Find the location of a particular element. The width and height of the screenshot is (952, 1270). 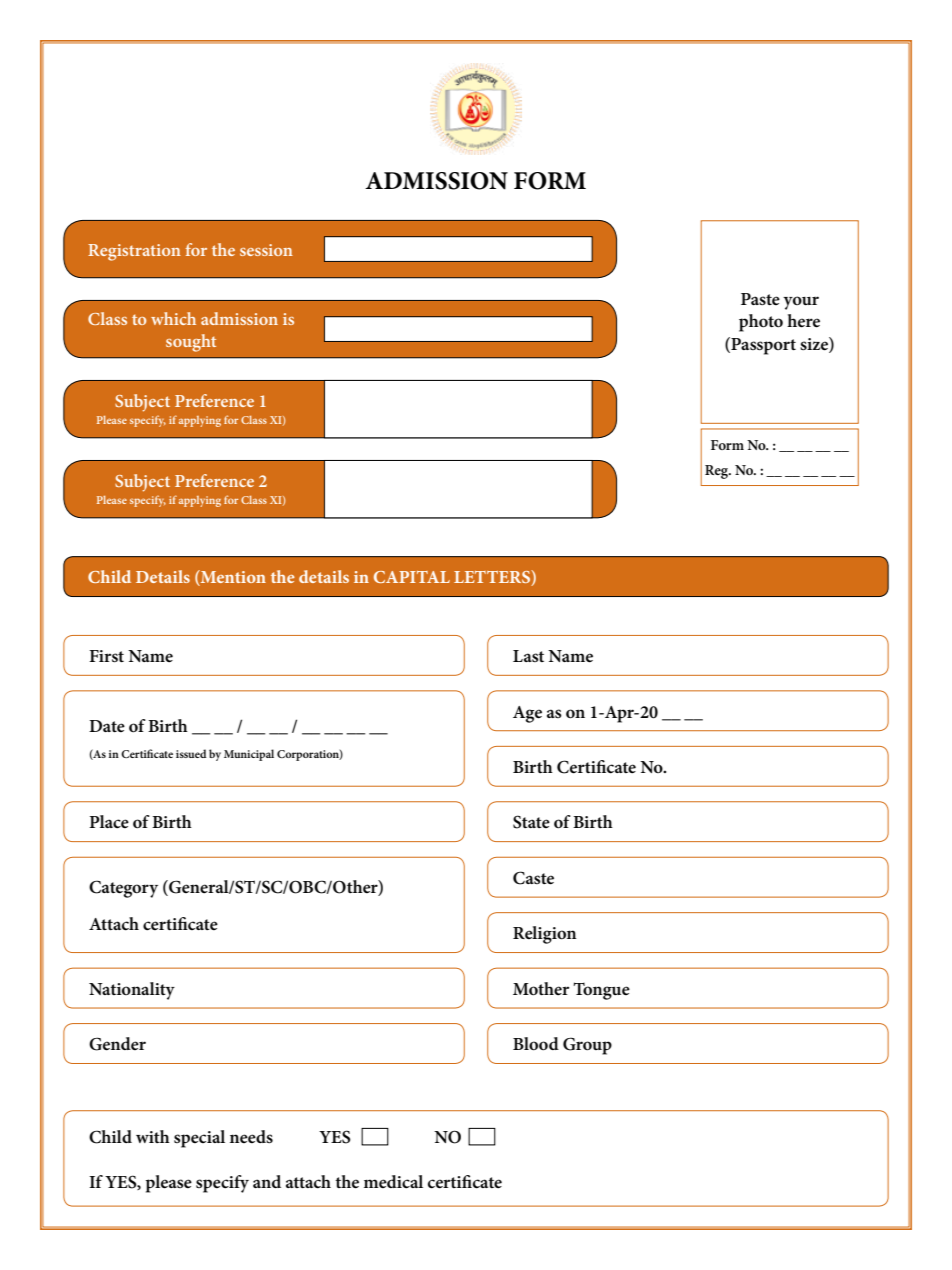

session is located at coordinates (266, 250).
